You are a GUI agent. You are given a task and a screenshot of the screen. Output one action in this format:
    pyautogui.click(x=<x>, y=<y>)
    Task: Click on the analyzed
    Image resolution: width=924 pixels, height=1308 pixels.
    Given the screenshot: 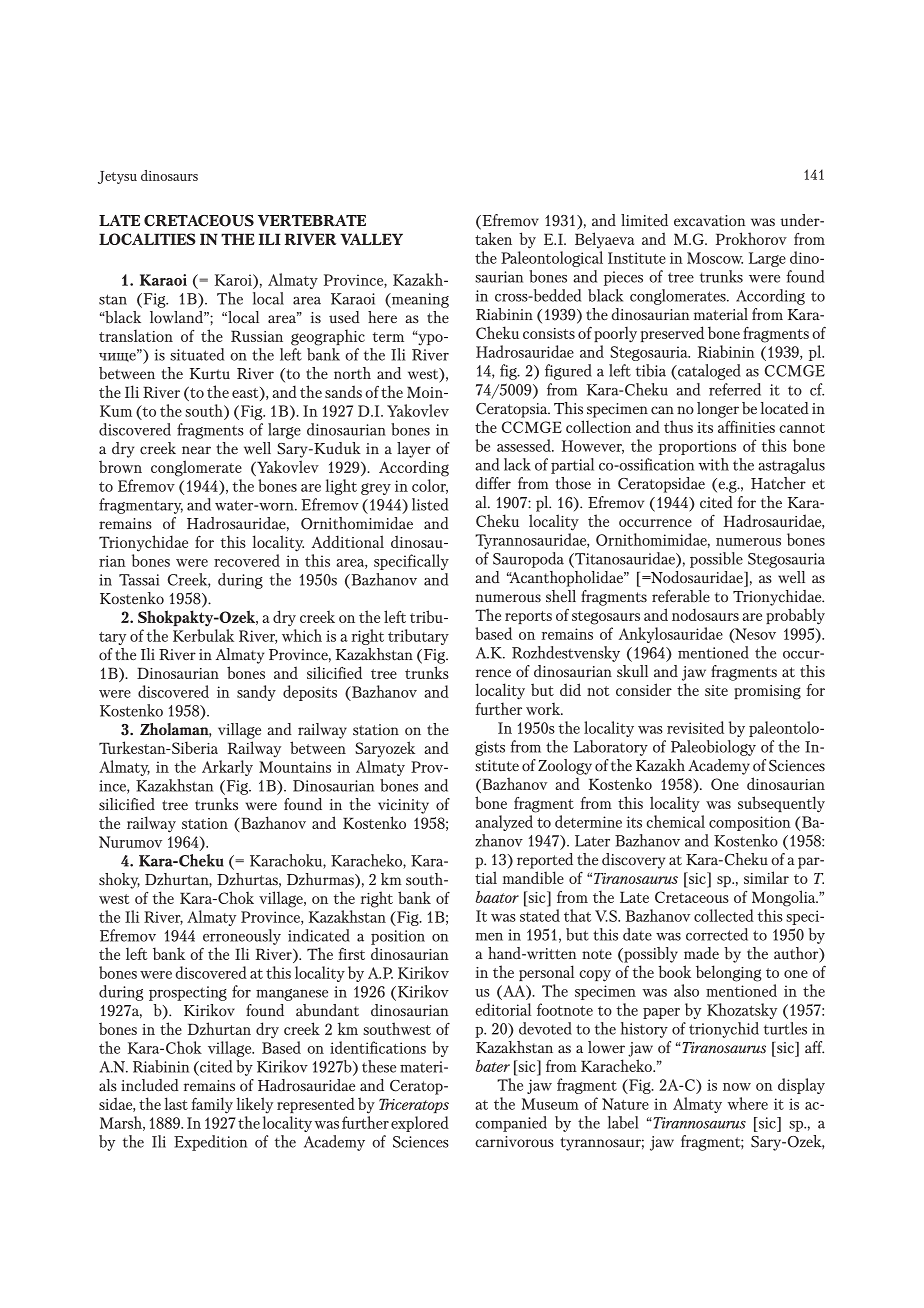 What is the action you would take?
    pyautogui.click(x=504, y=823)
